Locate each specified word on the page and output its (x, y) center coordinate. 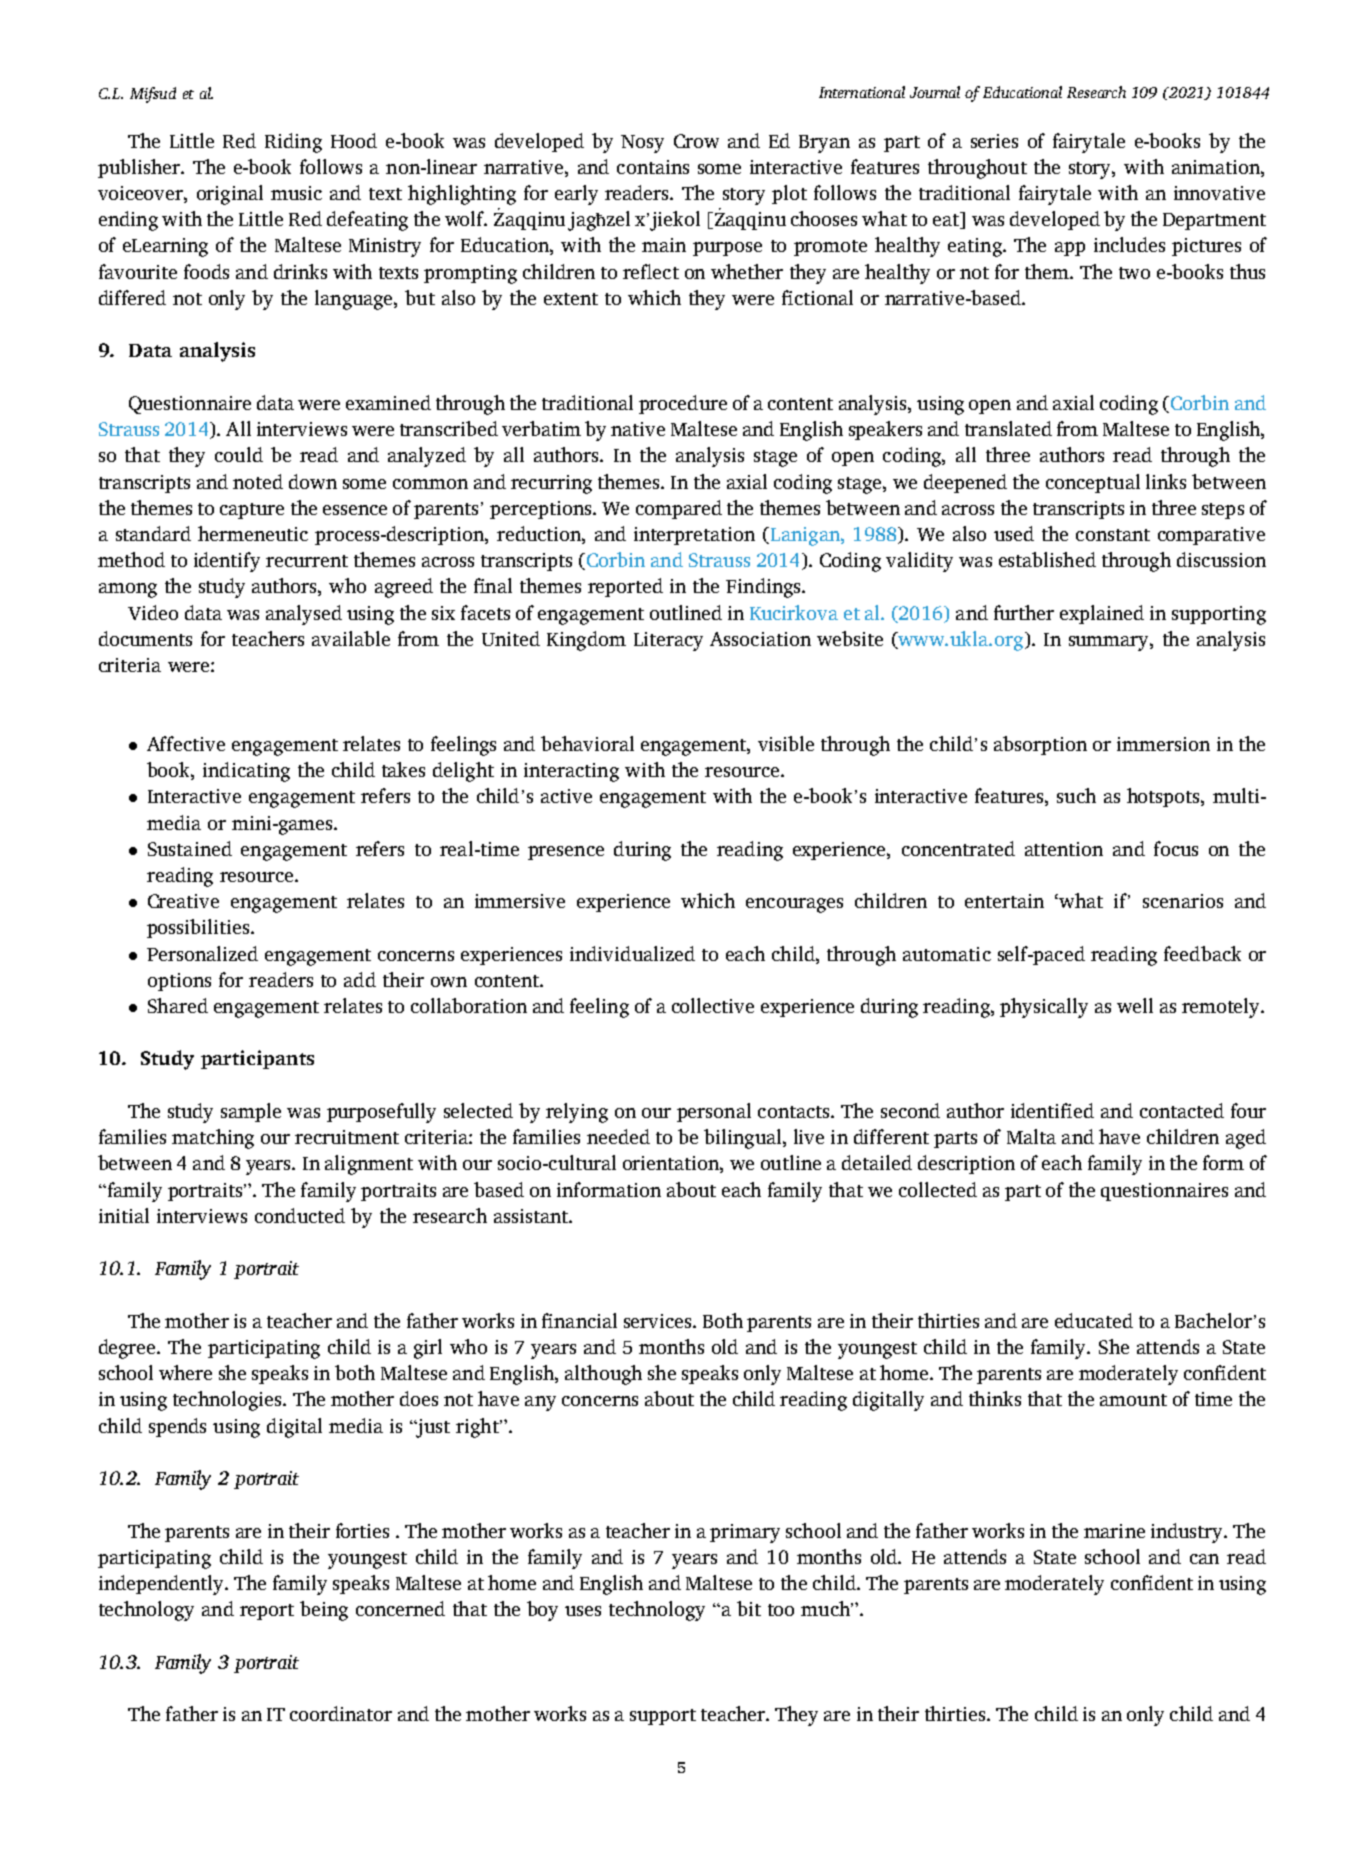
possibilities (199, 928)
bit (749, 1608)
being (324, 1611)
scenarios (1183, 901)
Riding (293, 143)
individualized (632, 953)
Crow (696, 141)
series (994, 141)
